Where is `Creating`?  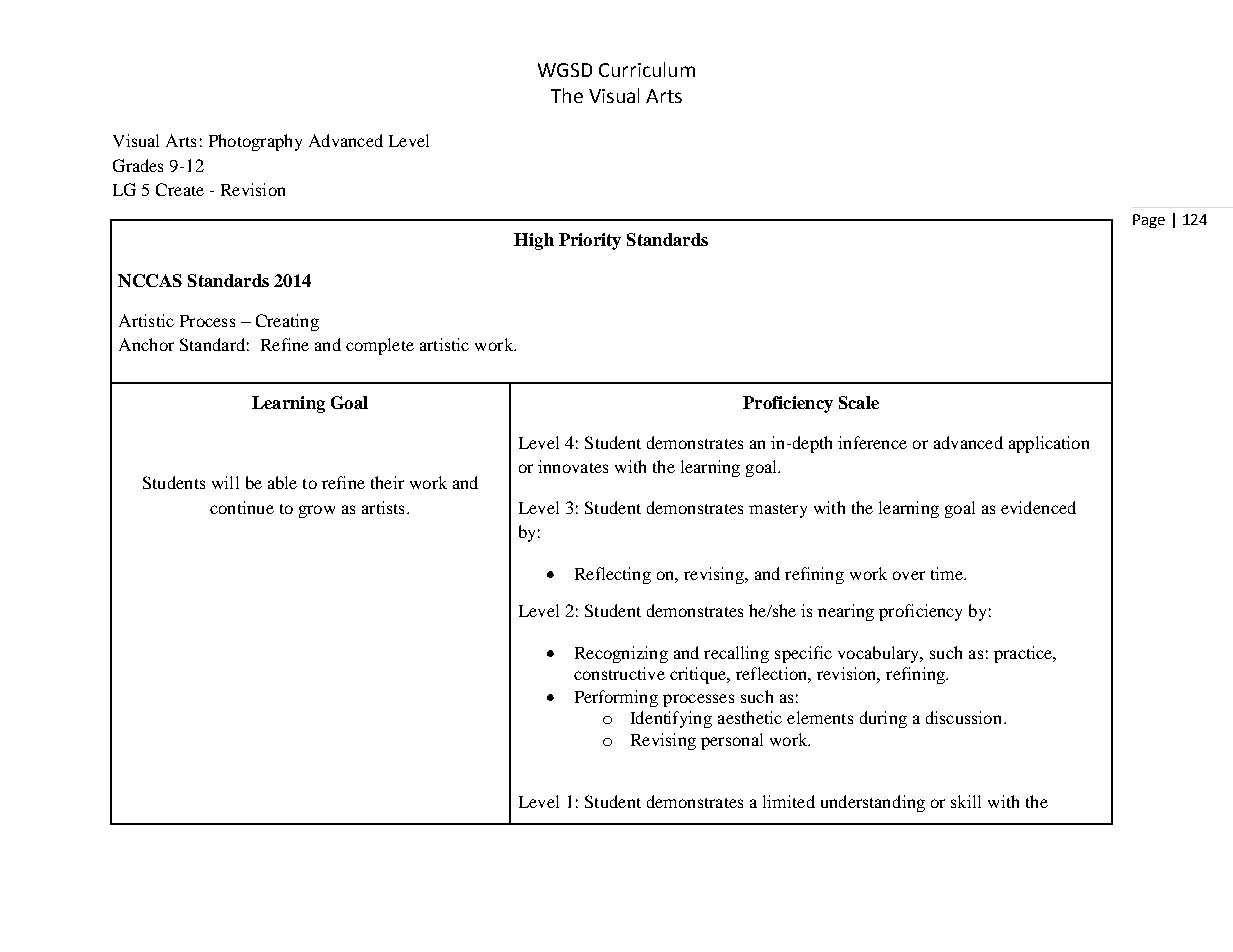 Creating is located at coordinates (287, 322).
